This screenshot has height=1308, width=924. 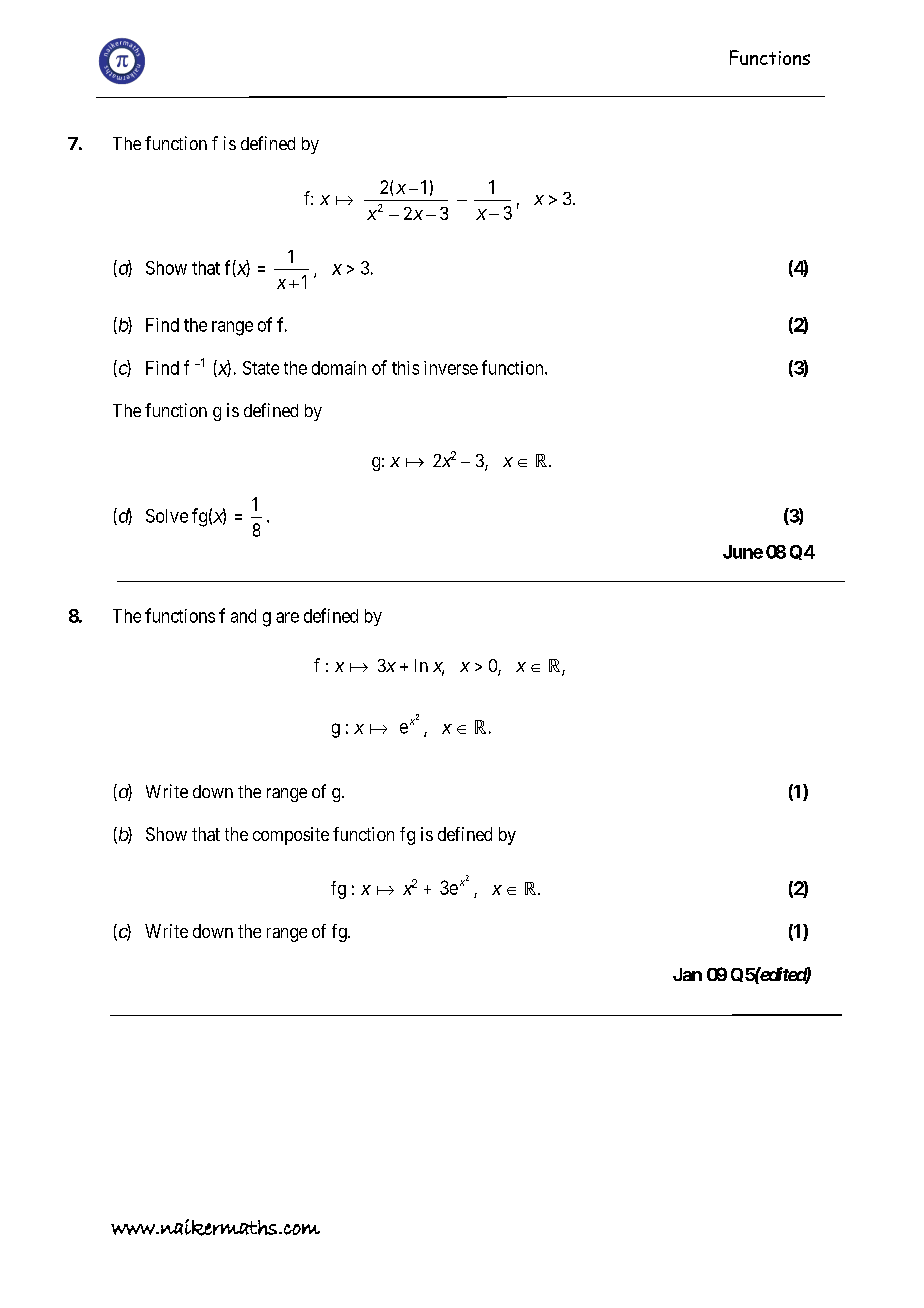 I want to click on State, so click(x=261, y=368).
